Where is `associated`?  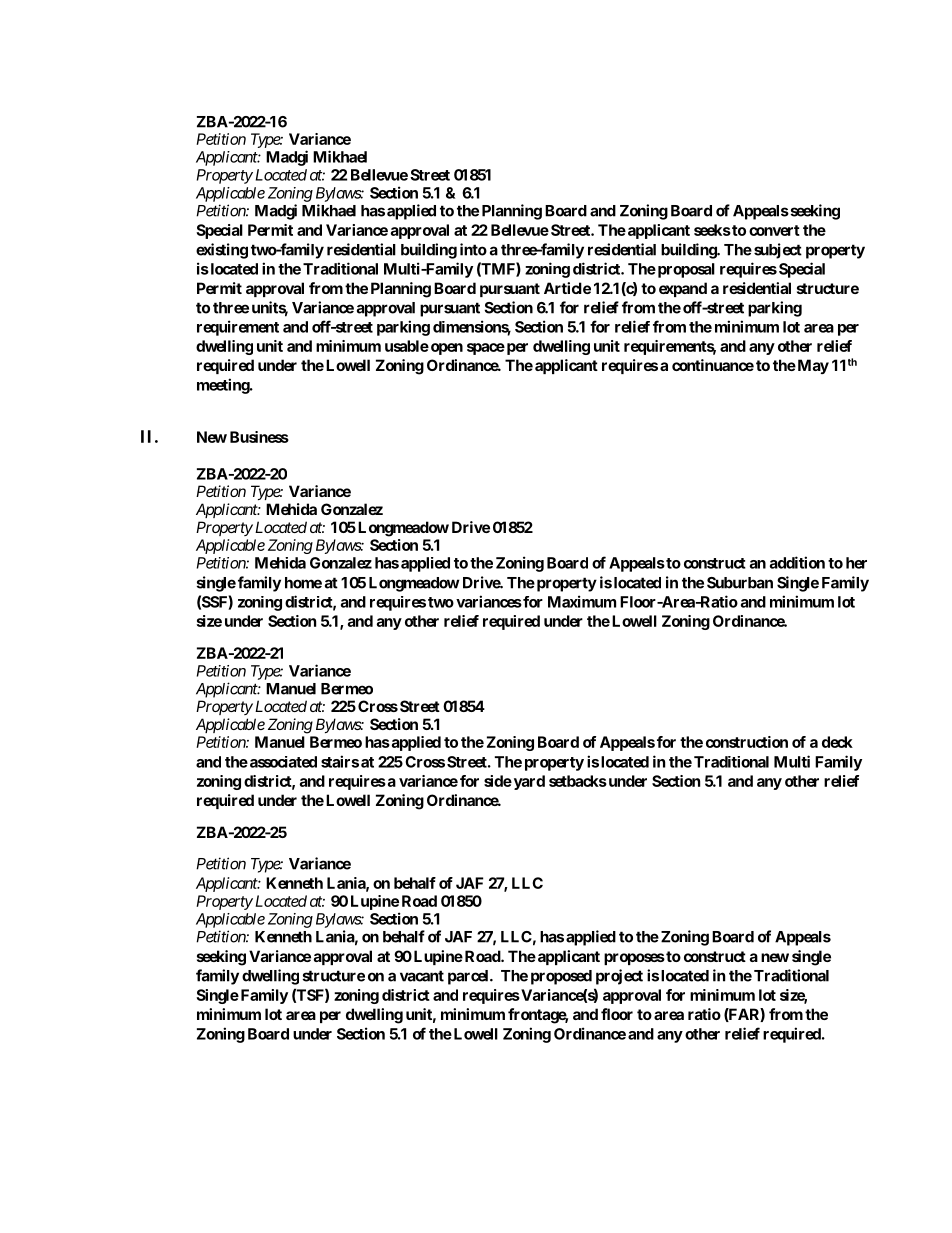
associated is located at coordinates (282, 762).
